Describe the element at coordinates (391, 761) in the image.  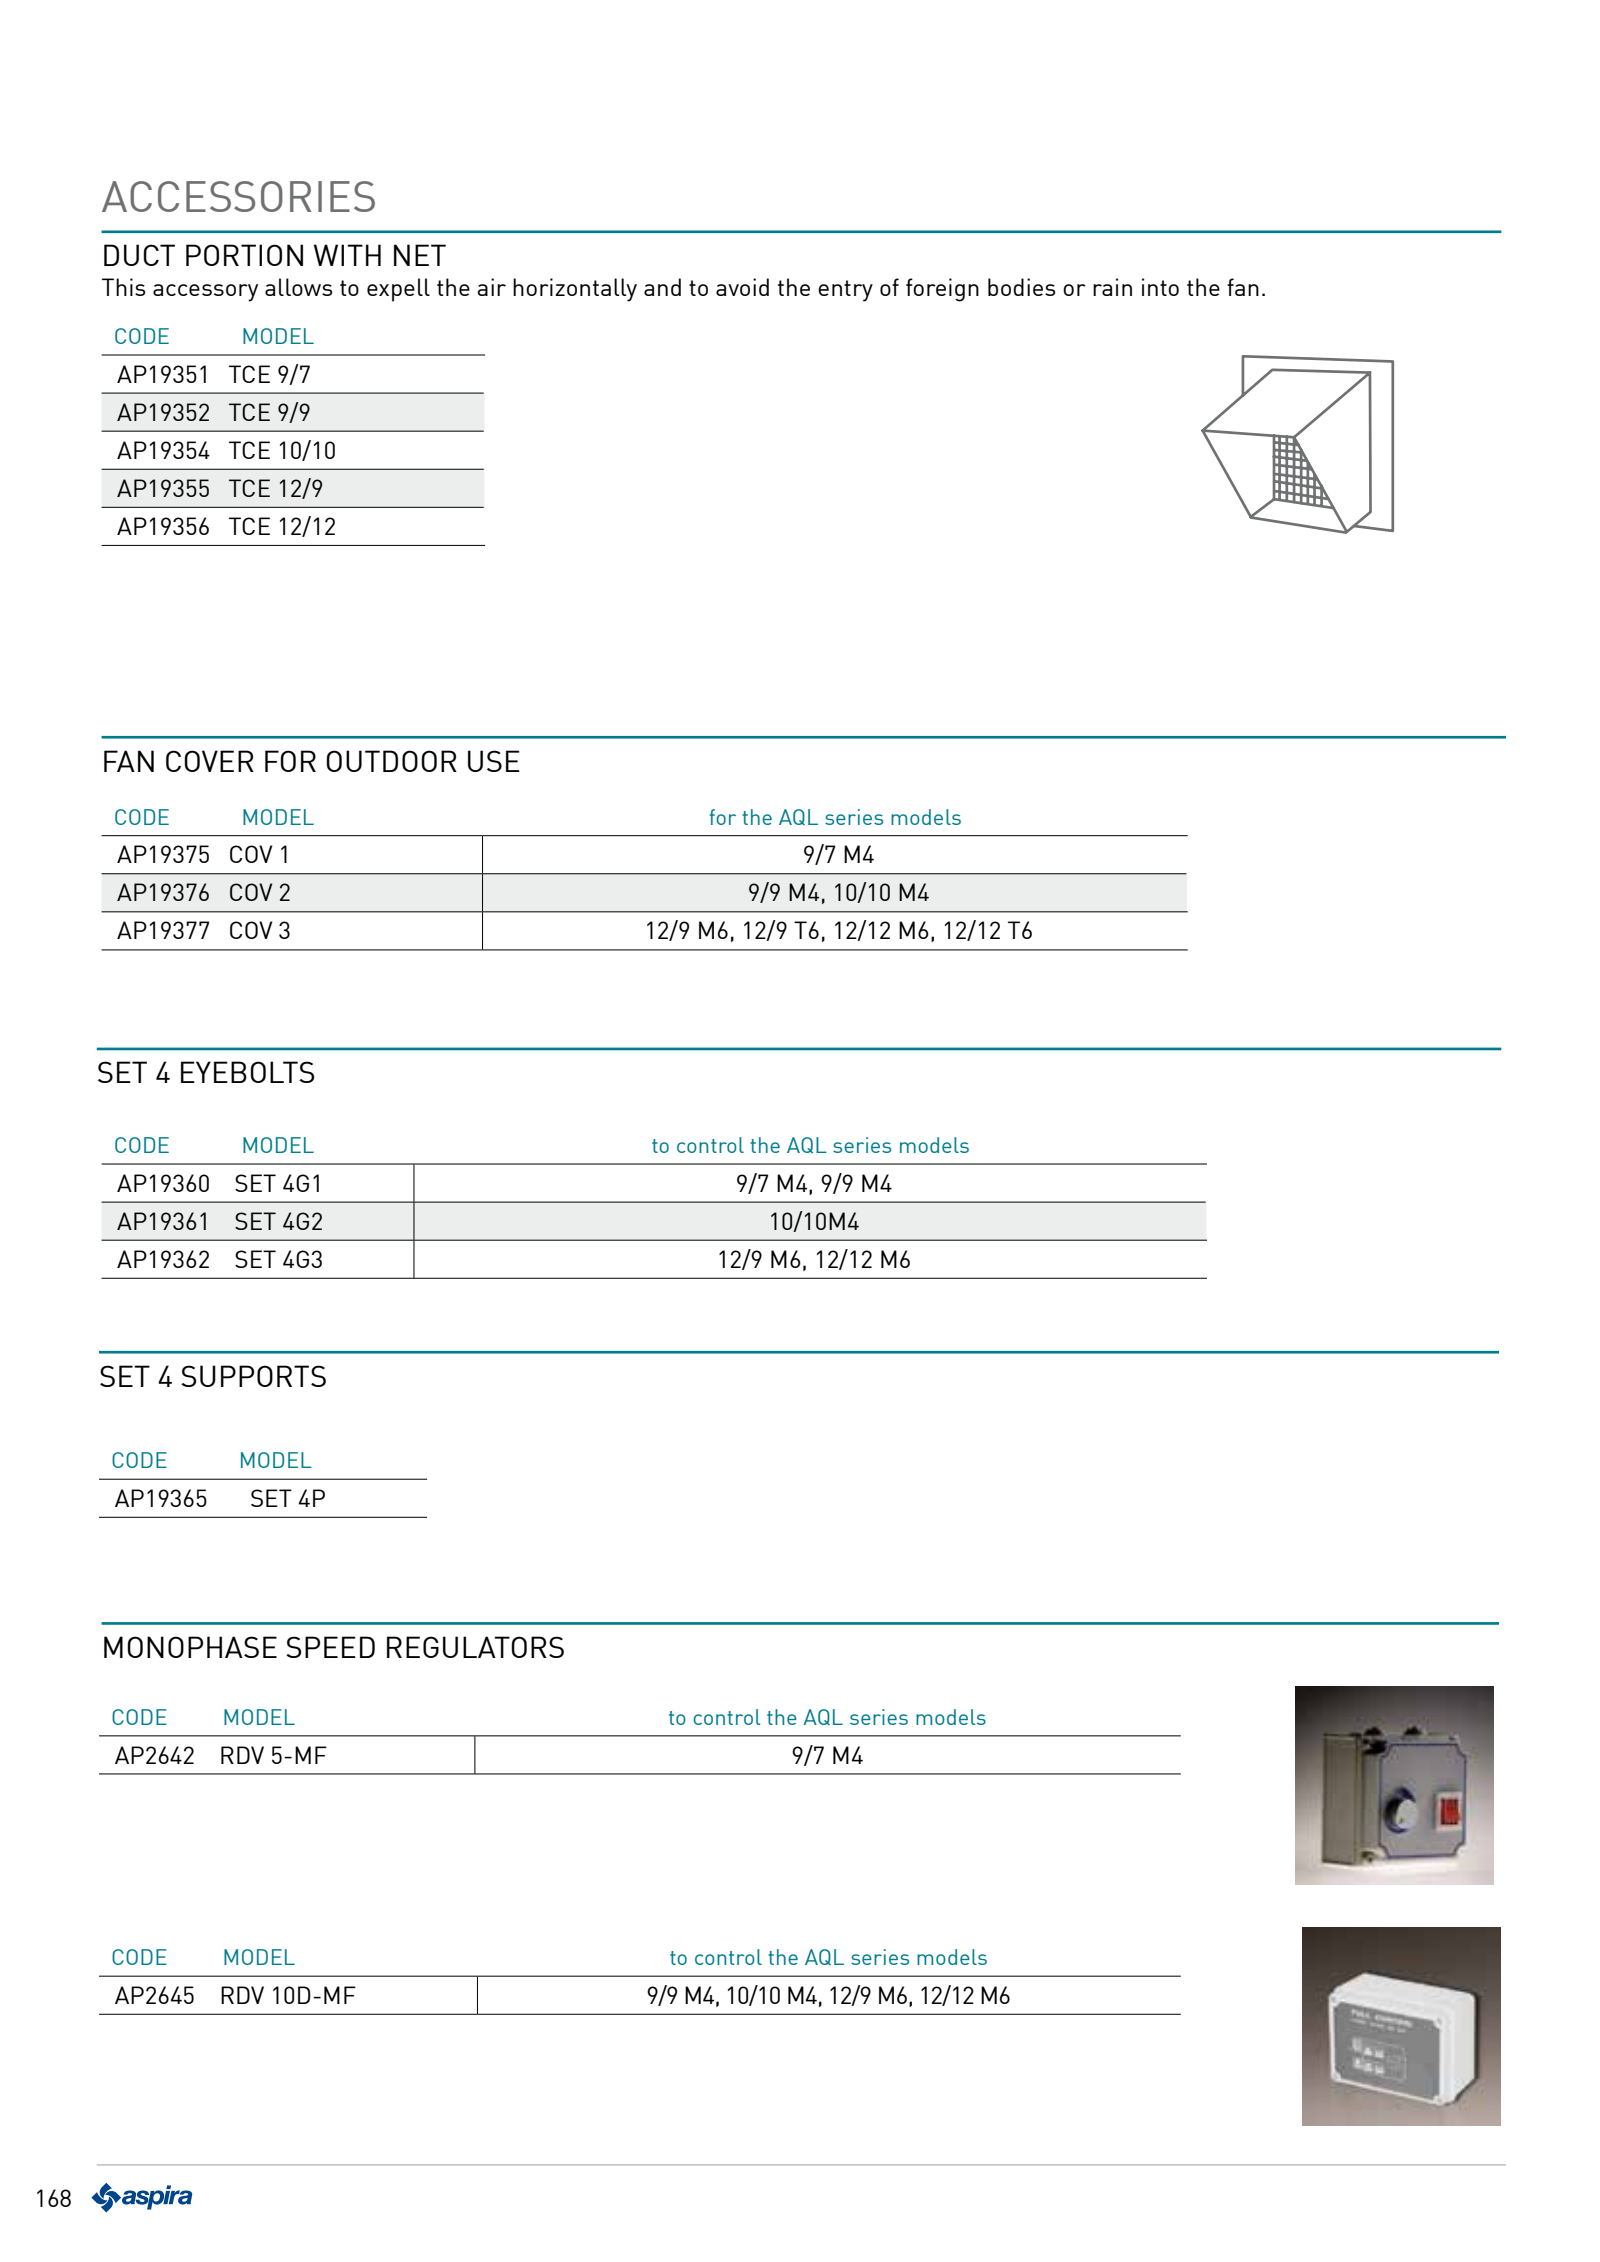
I see `OUTDOOR` at that location.
